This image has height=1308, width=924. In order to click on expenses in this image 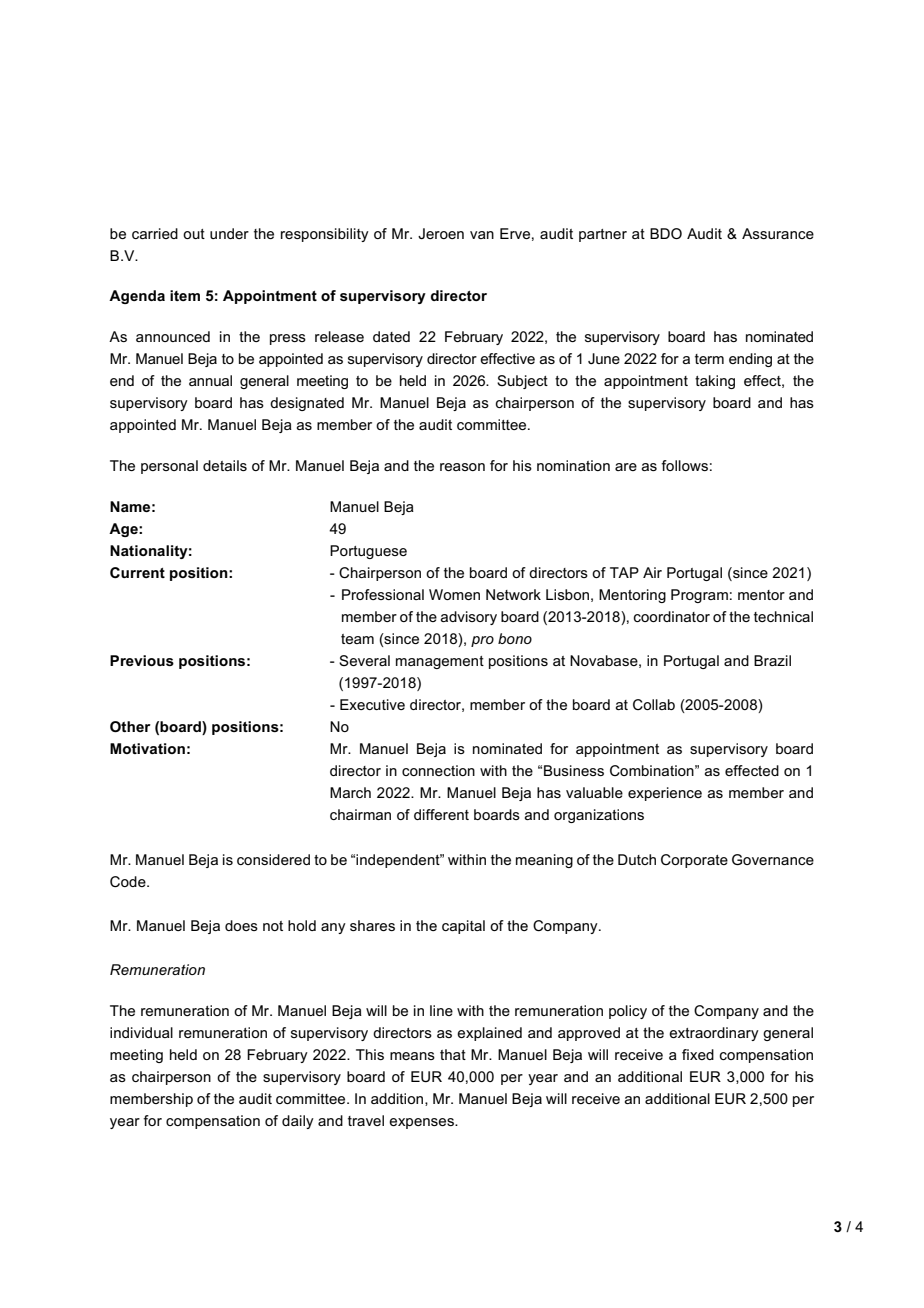, I will do `click(422, 1123)`.
